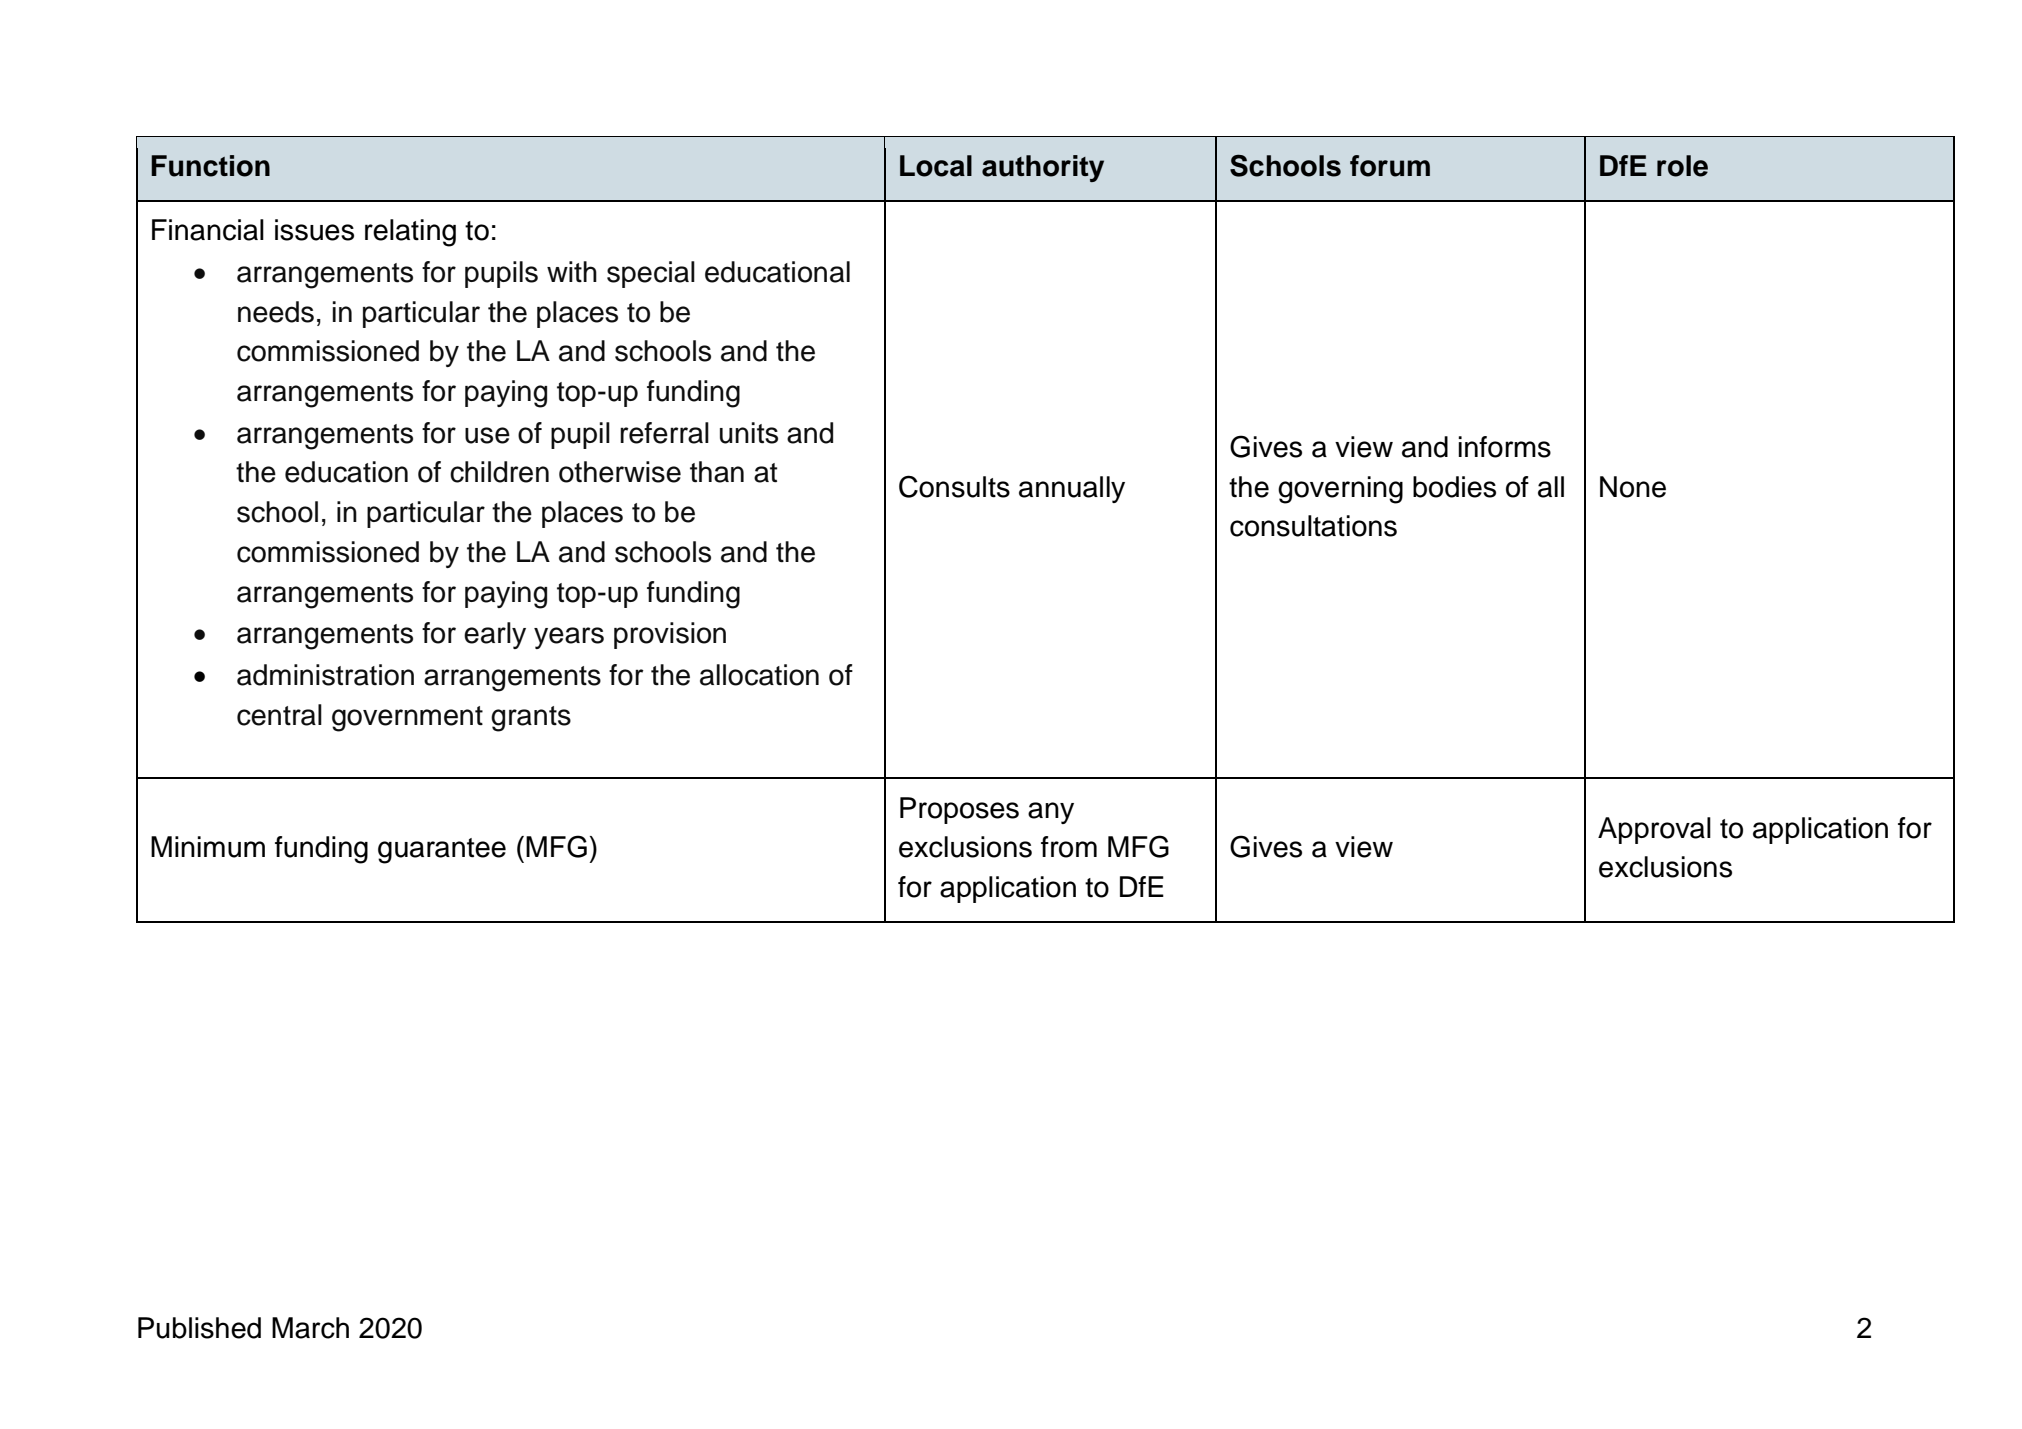  Describe the element at coordinates (936, 166) in the screenshot. I see `Local` at that location.
